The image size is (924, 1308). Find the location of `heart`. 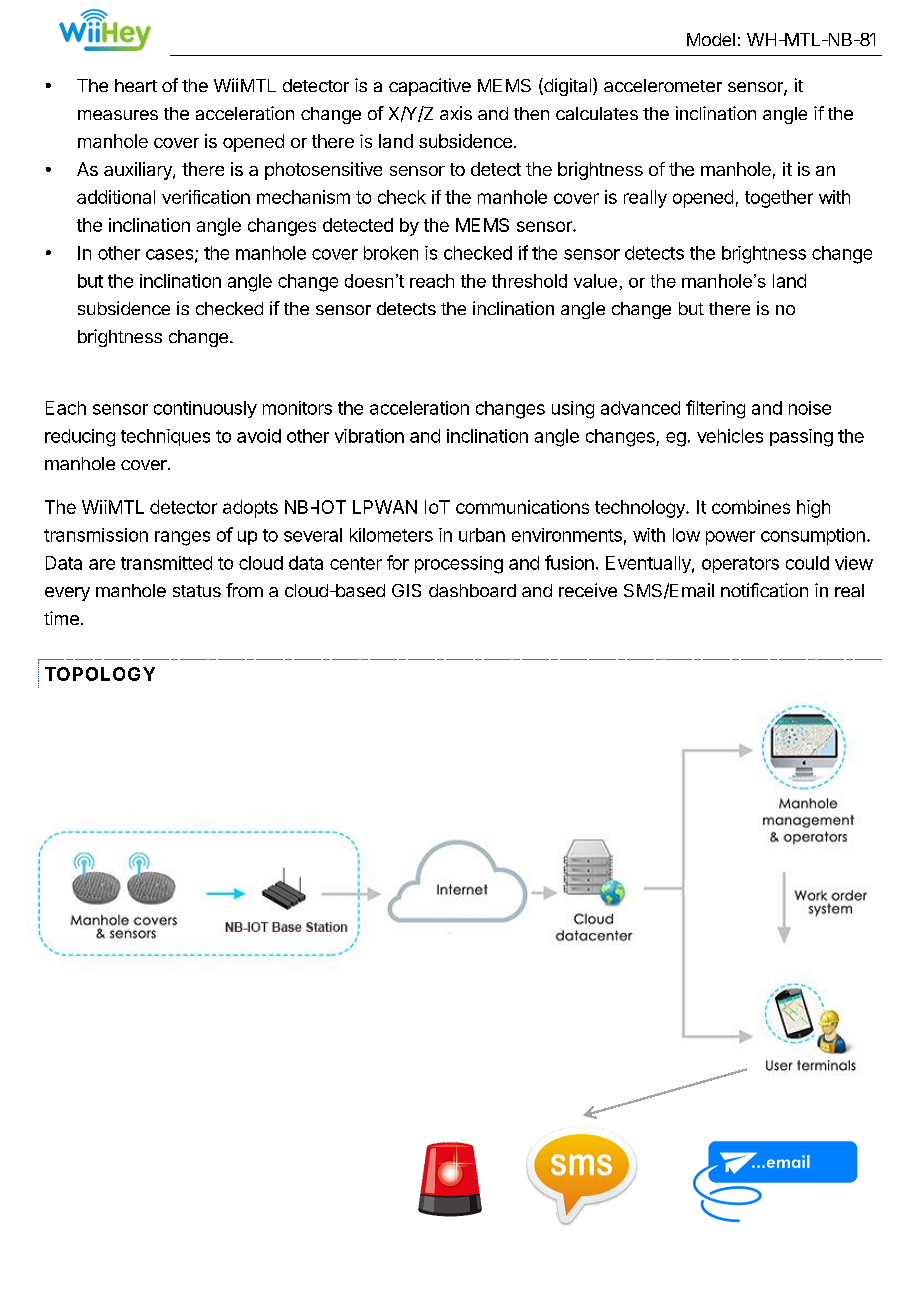

heart is located at coordinates (136, 85).
